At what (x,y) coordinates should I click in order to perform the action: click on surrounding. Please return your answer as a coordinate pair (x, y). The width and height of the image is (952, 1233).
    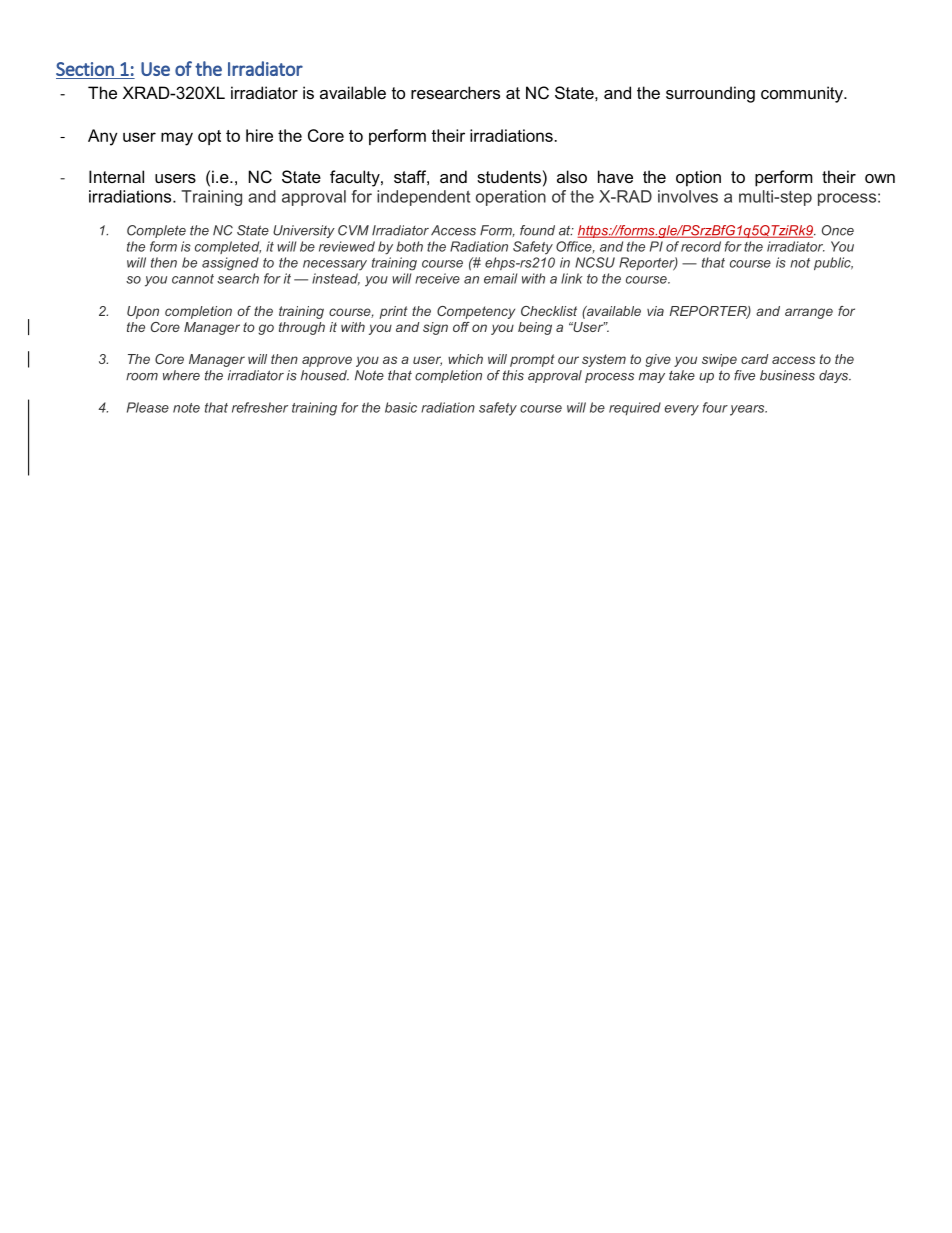
    Looking at the image, I should click on (710, 94).
